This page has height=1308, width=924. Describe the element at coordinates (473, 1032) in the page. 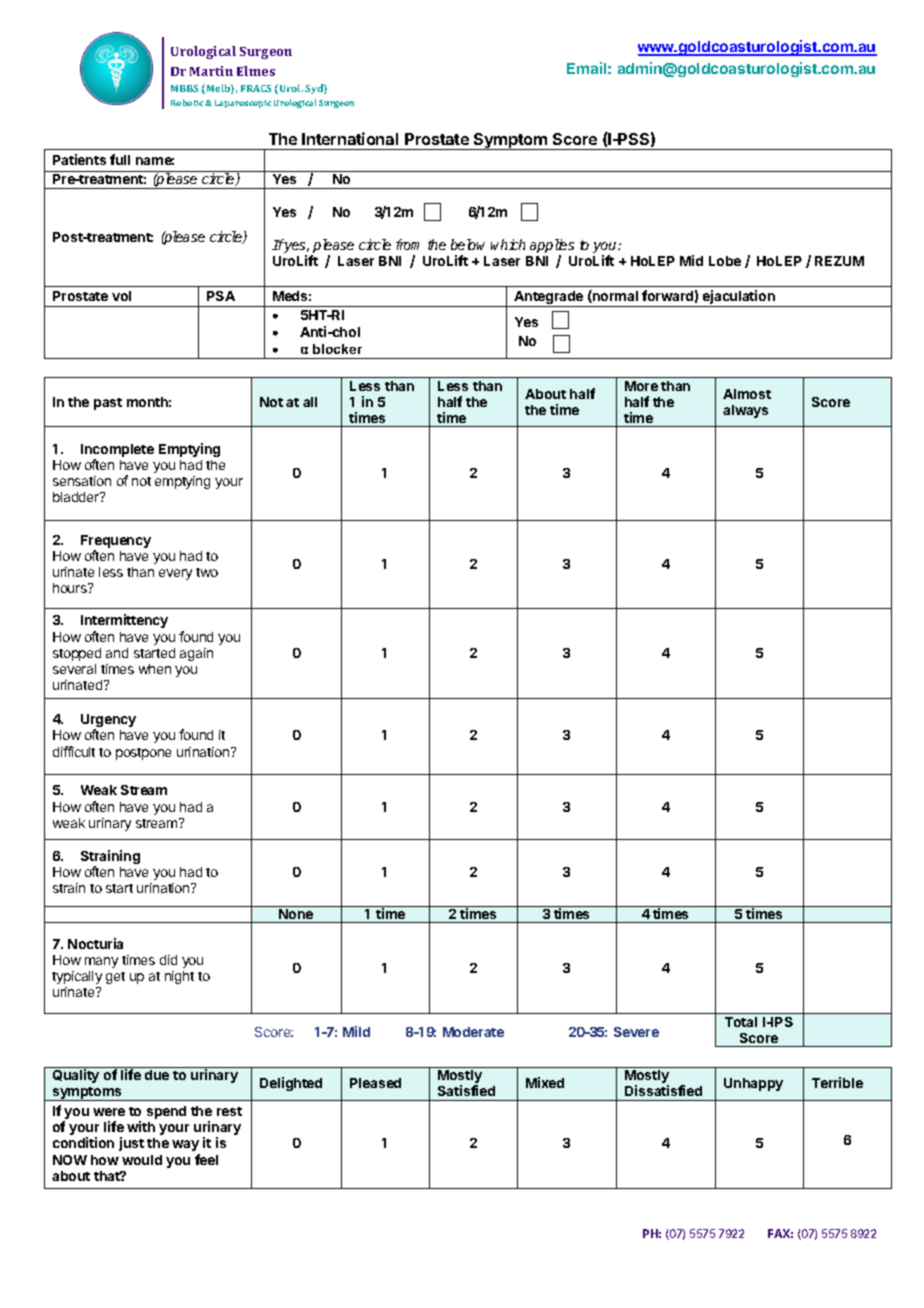

I see `Moderate` at that location.
